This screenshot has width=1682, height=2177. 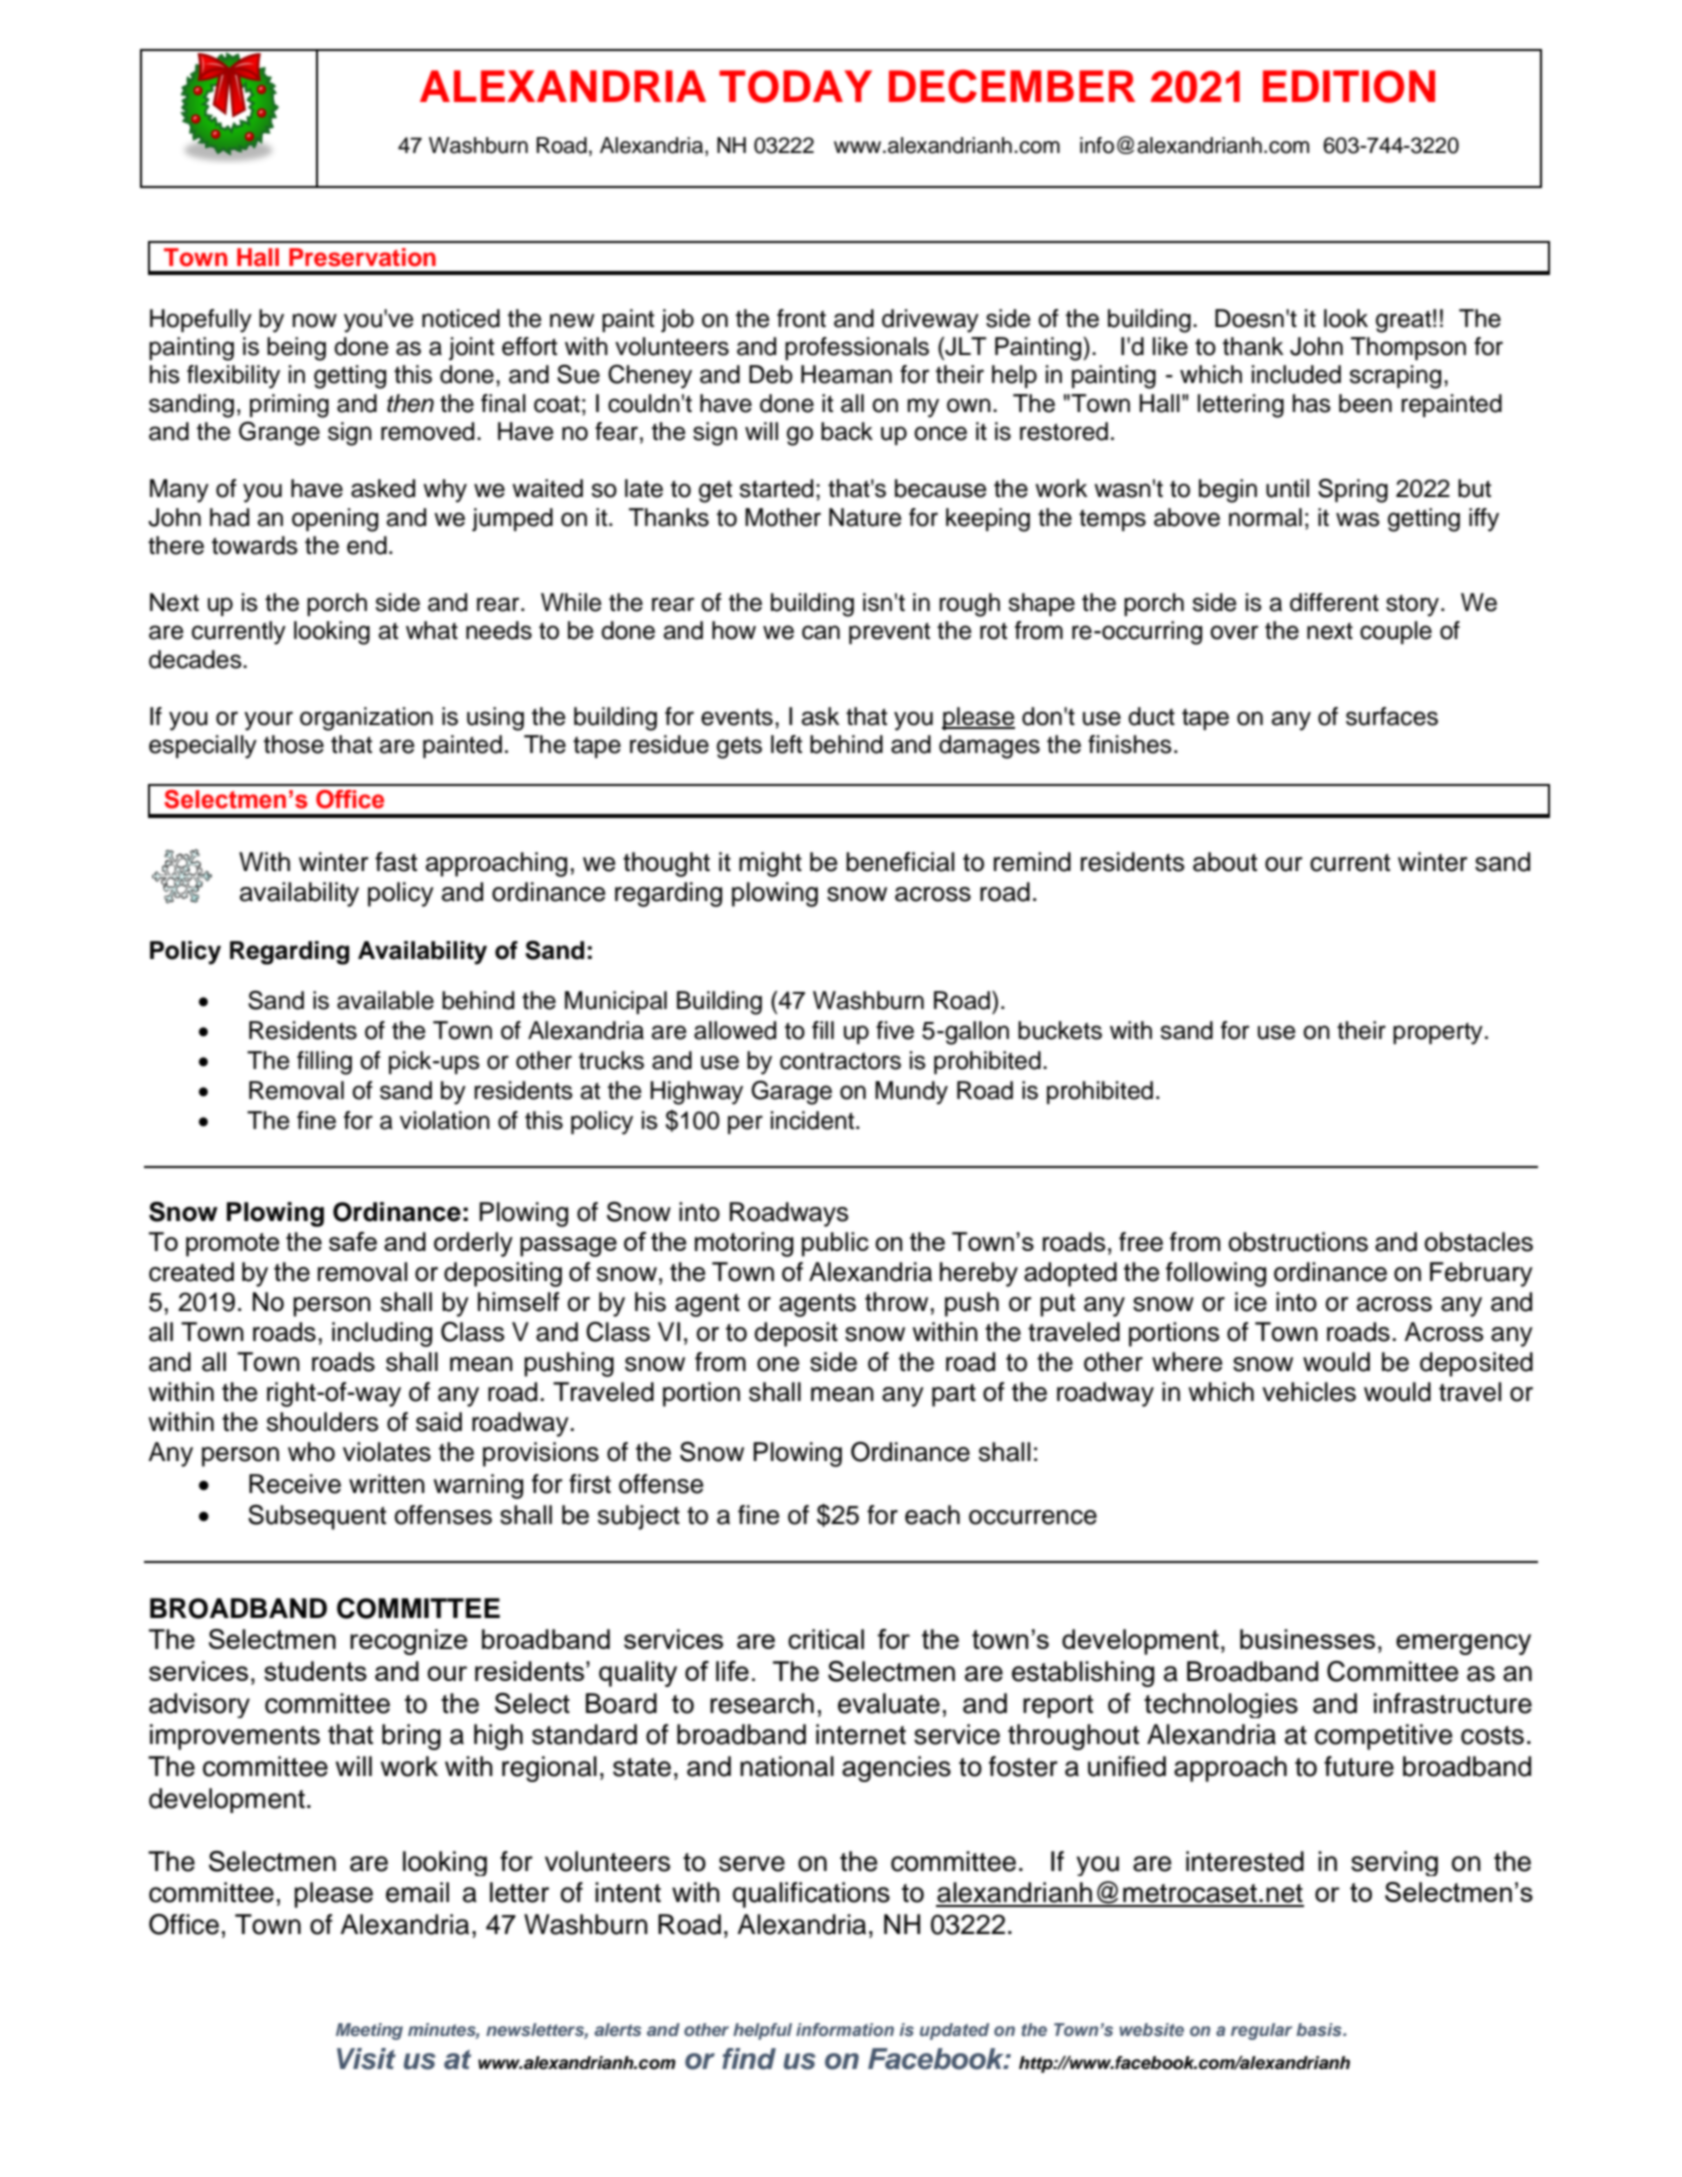 What do you see at coordinates (367, 545) in the screenshot?
I see `end` at bounding box center [367, 545].
